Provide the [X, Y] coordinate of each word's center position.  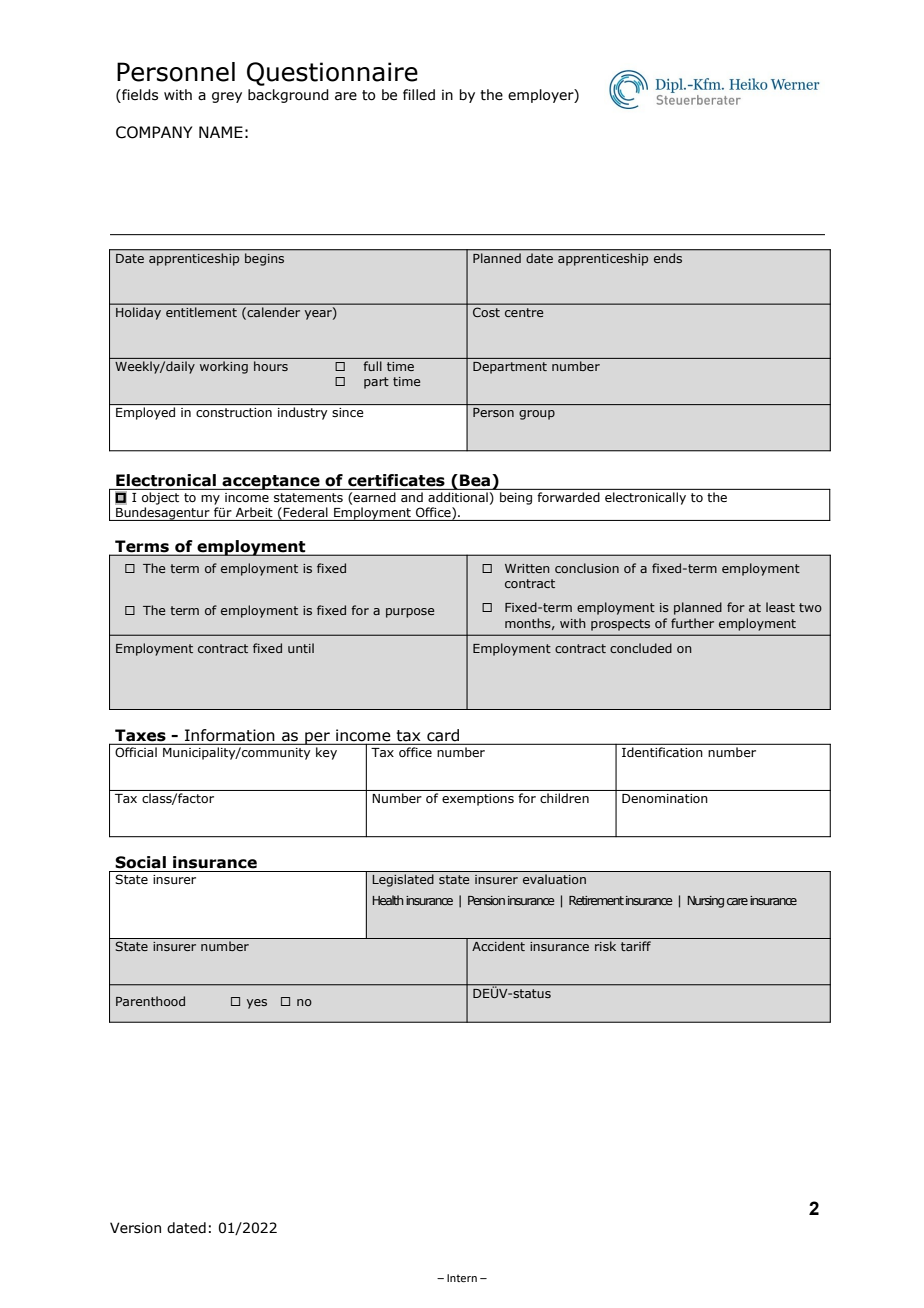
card [443, 735]
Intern [462, 1278]
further [692, 623]
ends [668, 258]
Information [229, 735]
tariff [636, 946]
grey [227, 97]
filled [419, 95]
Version [135, 1228]
